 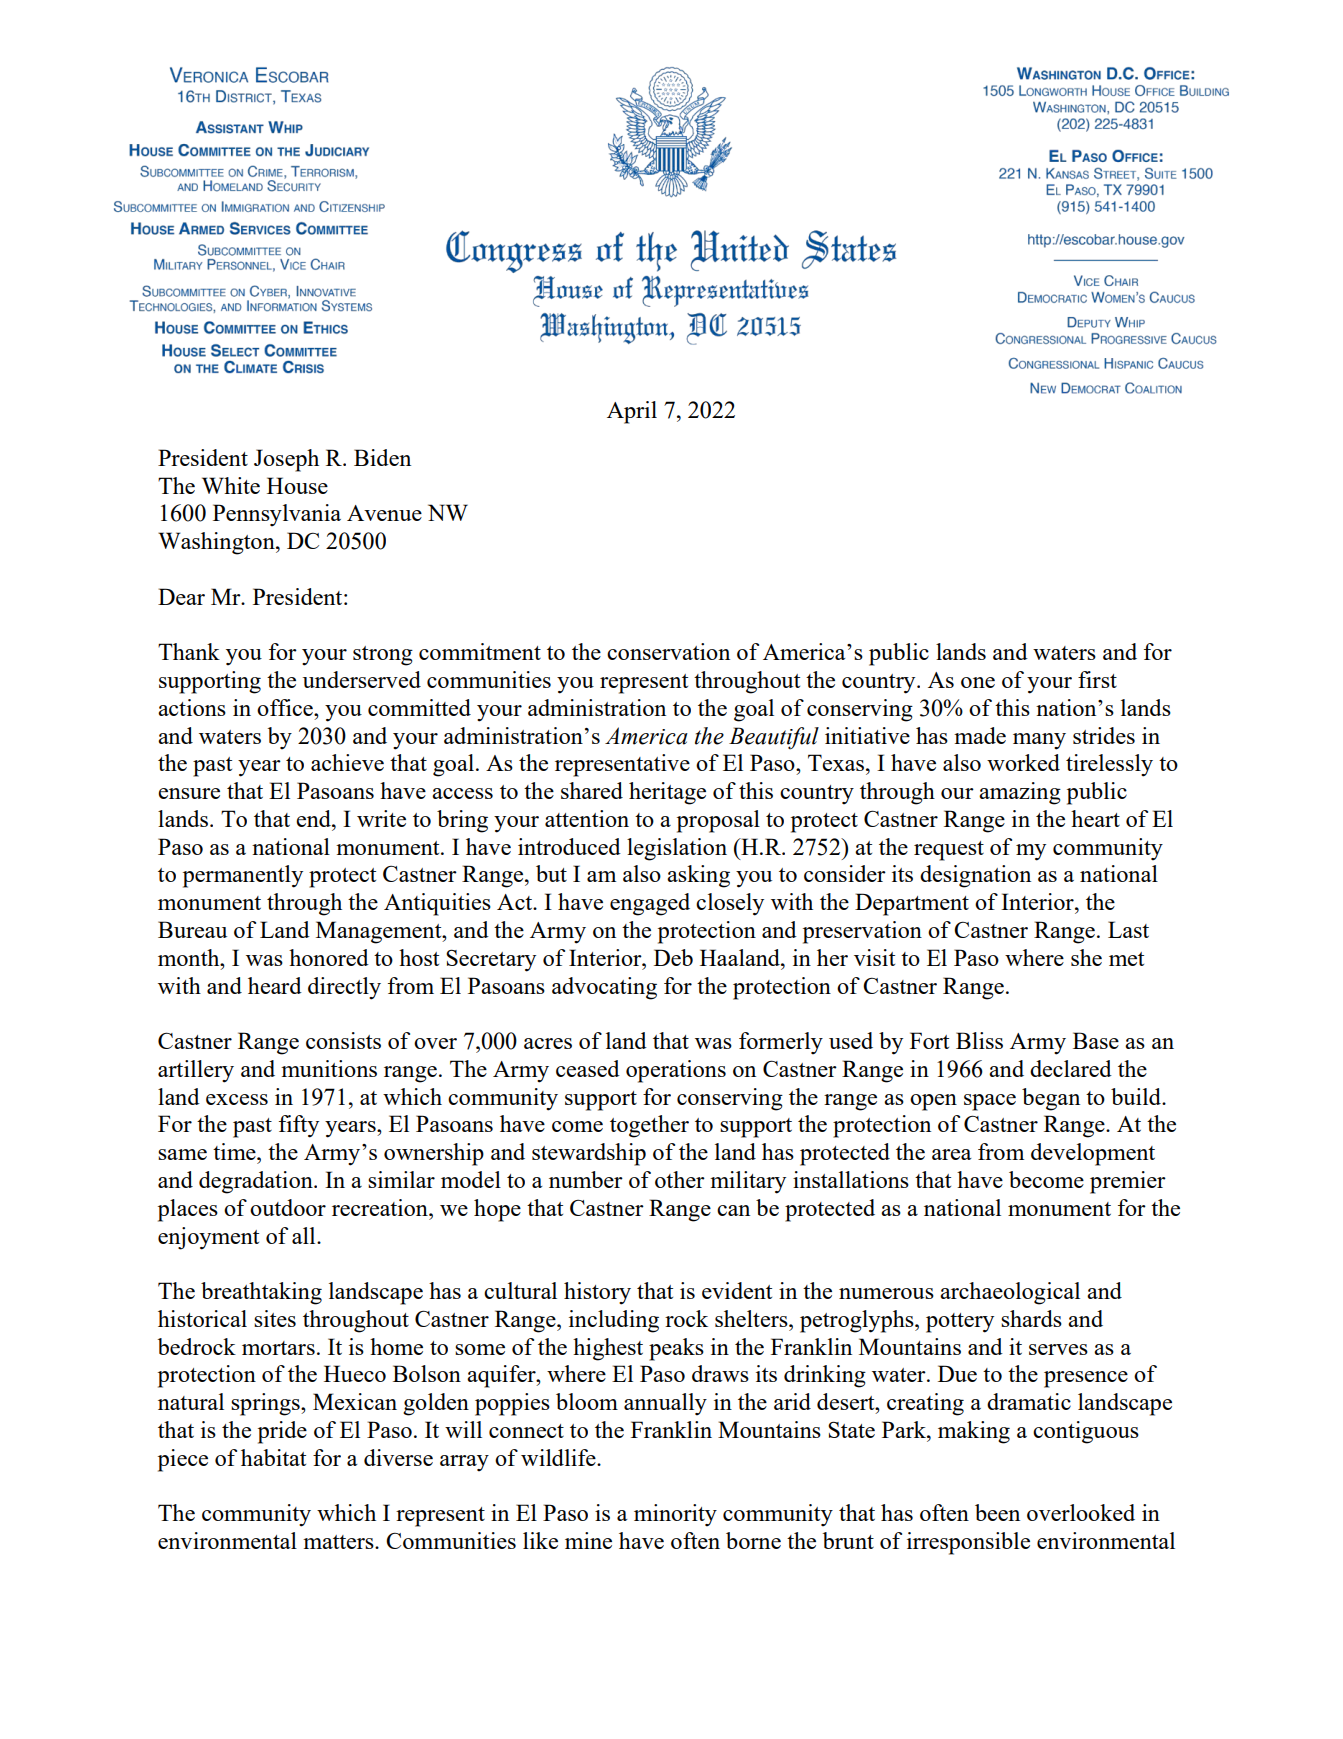 What do you see at coordinates (339, 1542) in the document?
I see `matters` at bounding box center [339, 1542].
